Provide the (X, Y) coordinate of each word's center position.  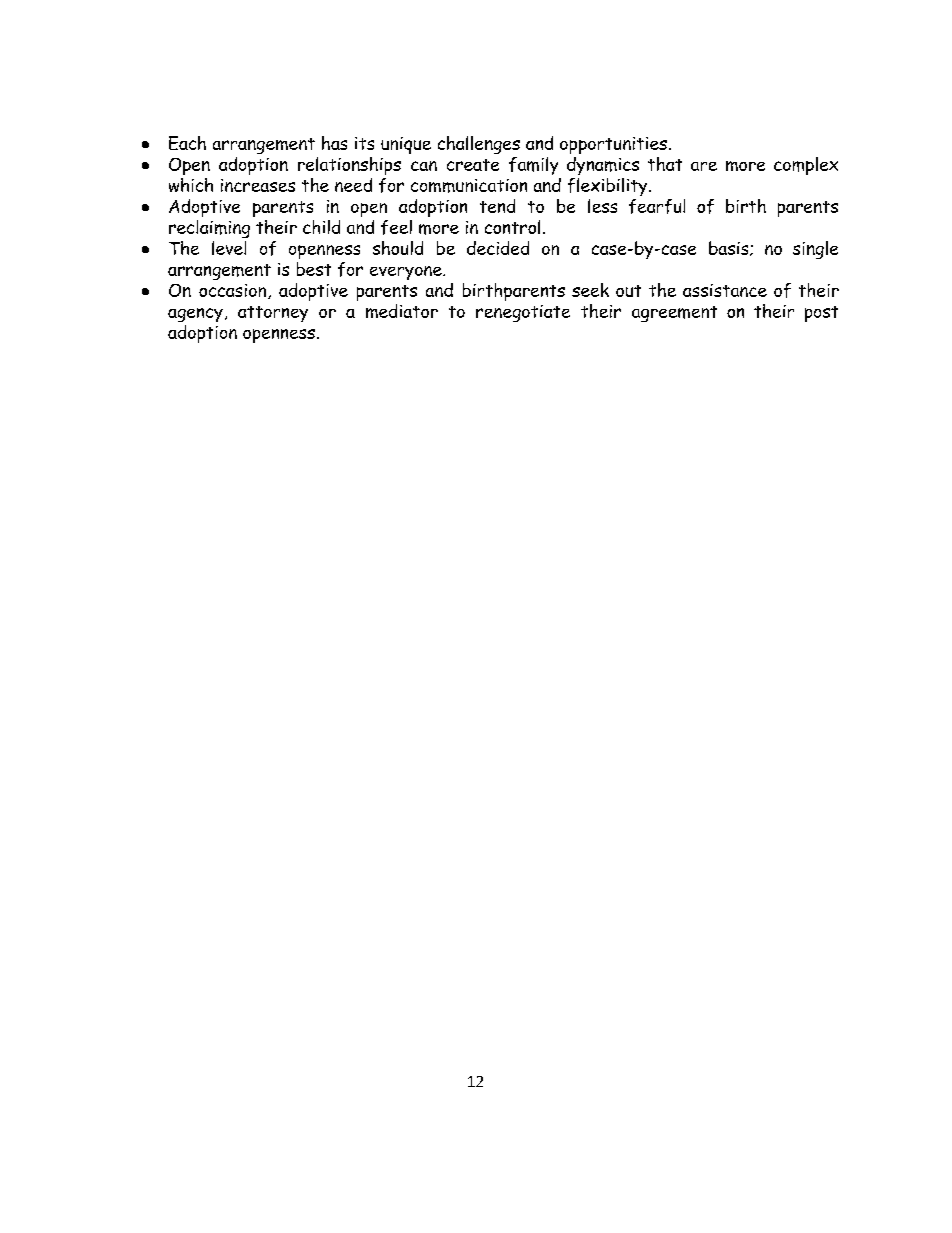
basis (730, 248)
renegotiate (523, 313)
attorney (273, 314)
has (334, 143)
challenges (479, 145)
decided (498, 248)
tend (497, 206)
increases (258, 185)
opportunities (613, 145)
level (229, 248)
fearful (657, 206)
